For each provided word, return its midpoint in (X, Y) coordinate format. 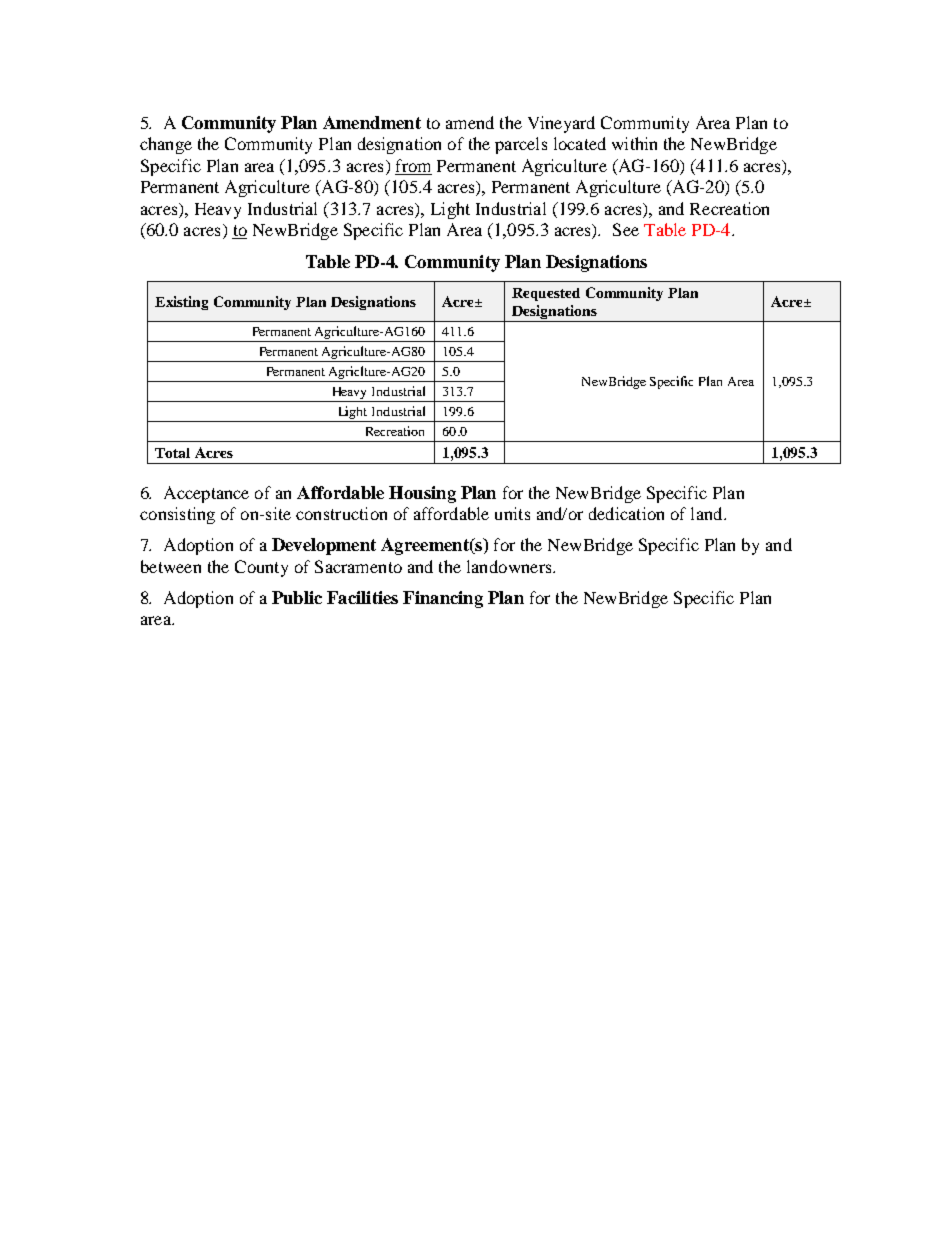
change (166, 145)
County (261, 568)
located (580, 143)
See (626, 229)
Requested (546, 294)
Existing (181, 303)
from (413, 167)
